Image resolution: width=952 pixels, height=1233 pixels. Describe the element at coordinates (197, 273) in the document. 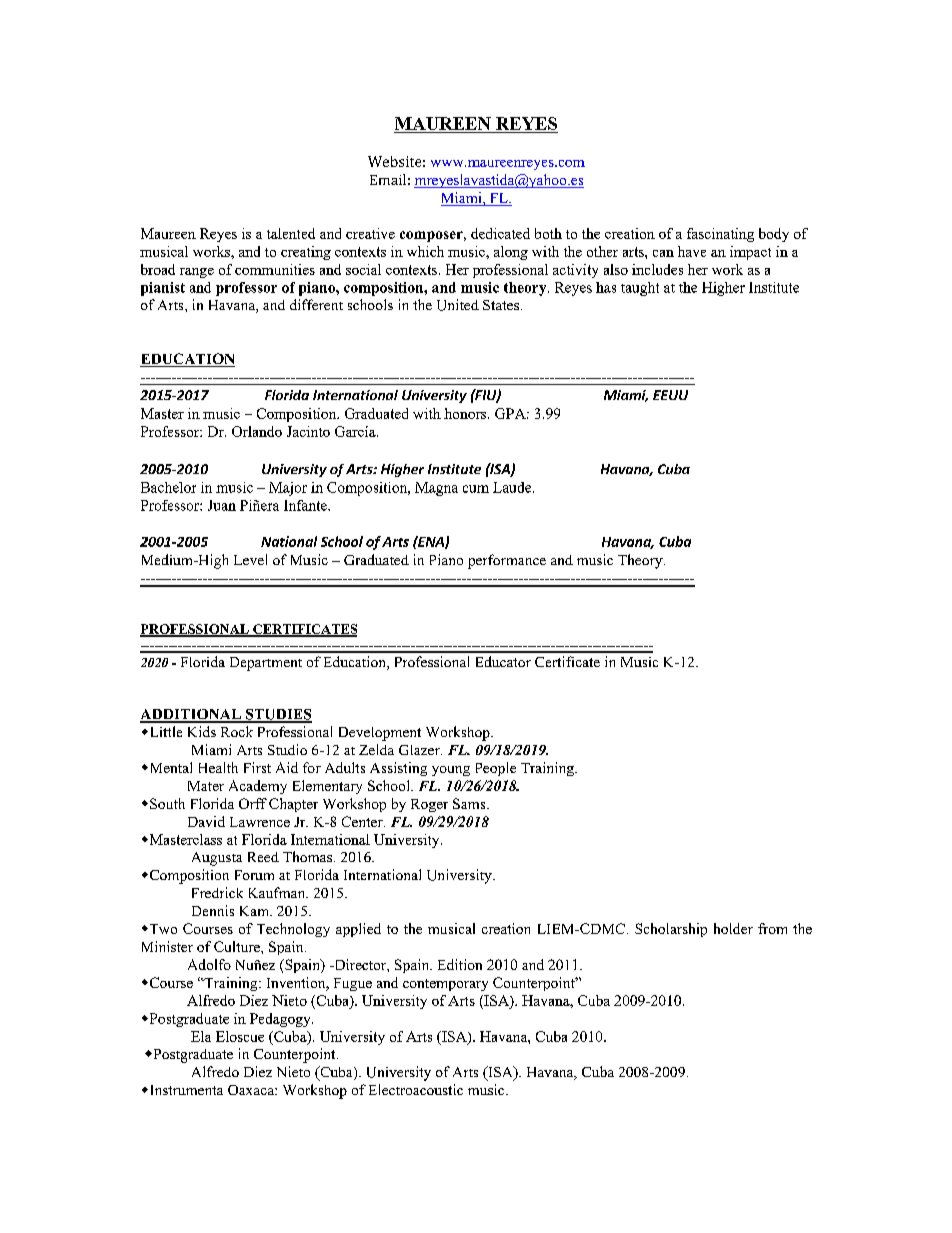

I see `range` at that location.
